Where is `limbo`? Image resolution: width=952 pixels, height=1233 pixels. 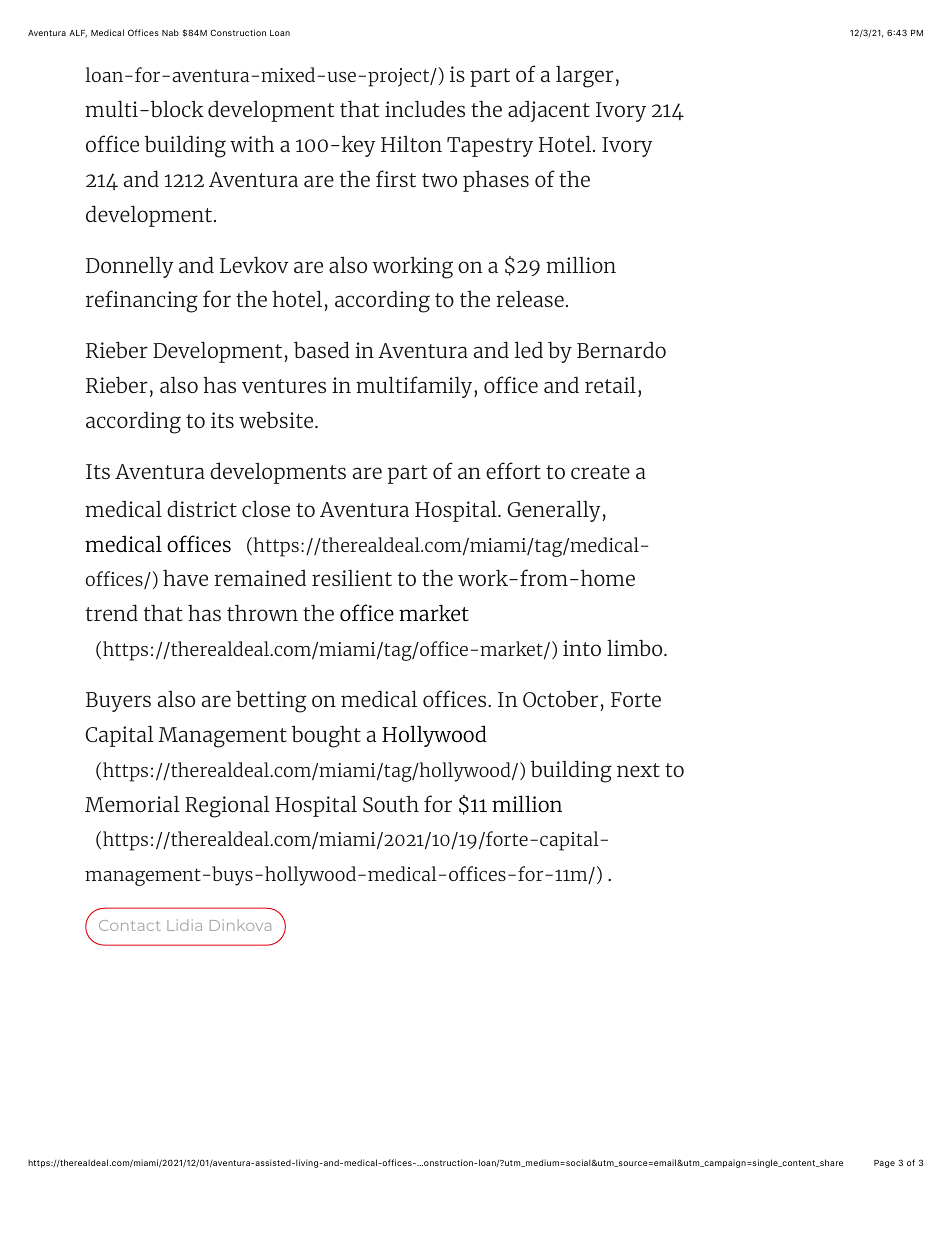
limbo is located at coordinates (636, 647).
